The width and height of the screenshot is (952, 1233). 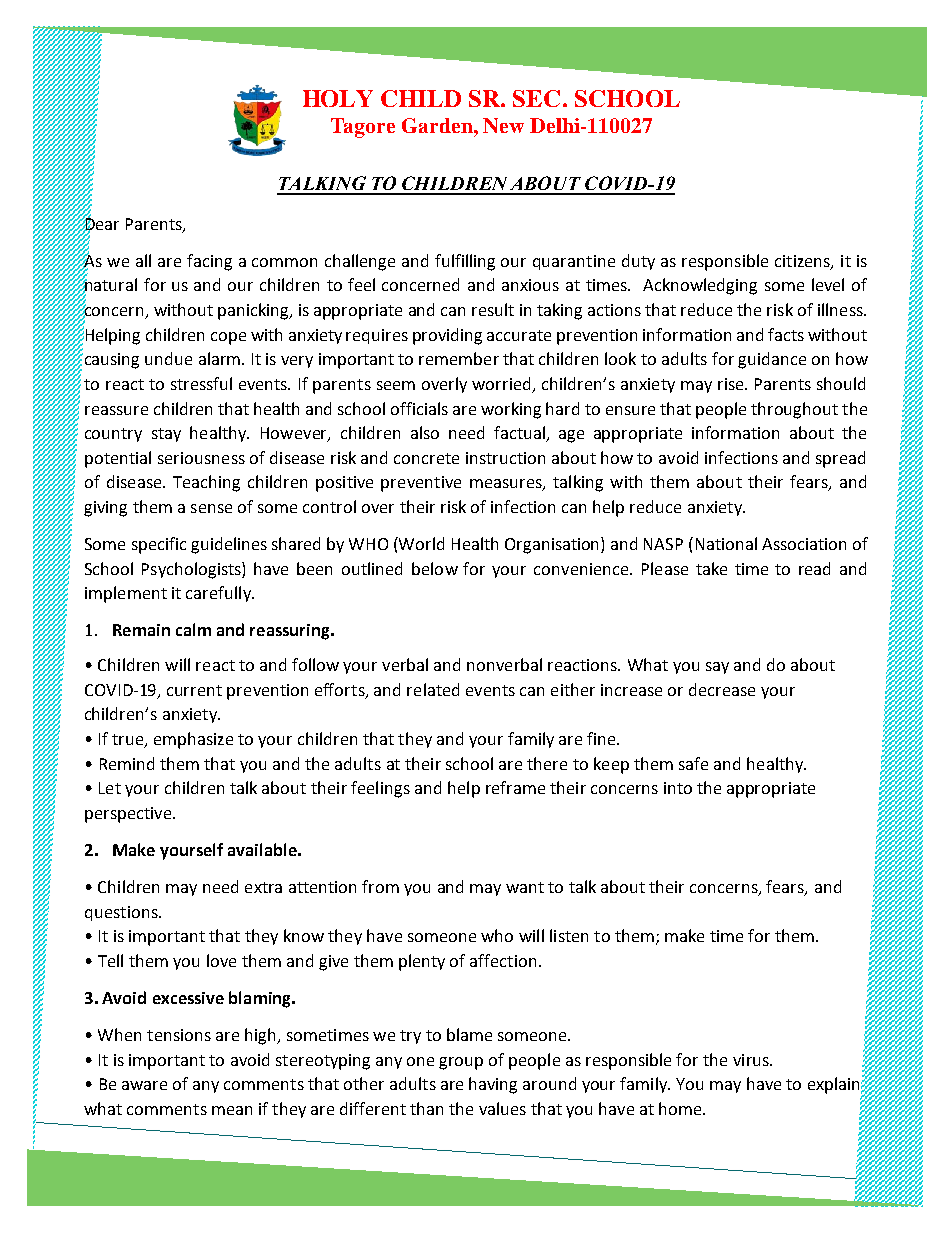 I want to click on New, so click(x=503, y=125).
